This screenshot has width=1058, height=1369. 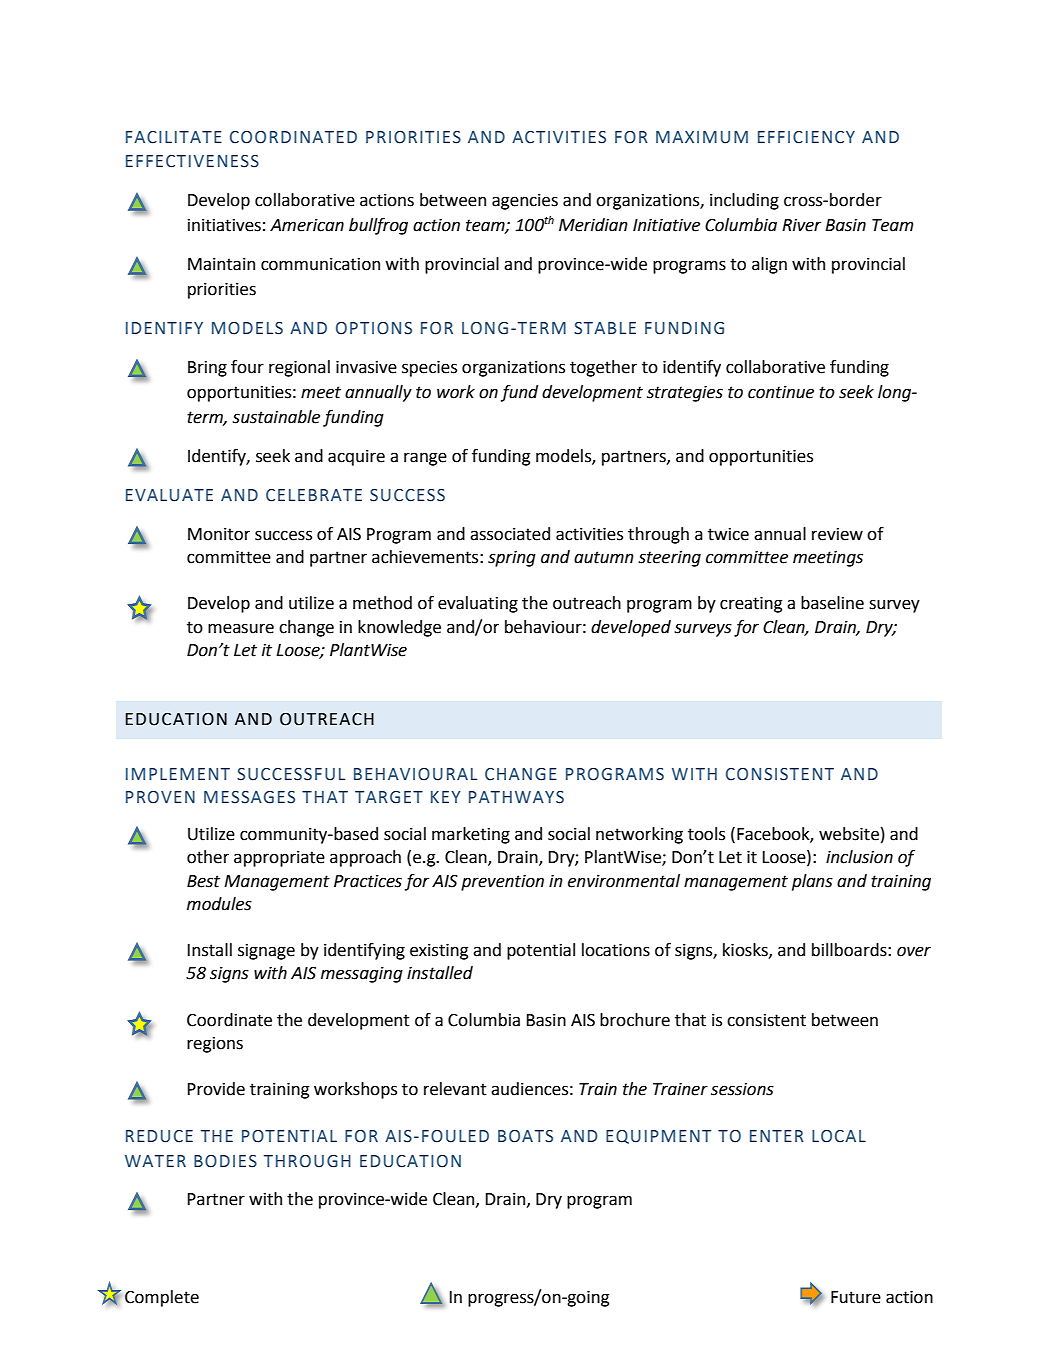 What do you see at coordinates (314, 495) in the screenshot?
I see `CELEBRATE` at bounding box center [314, 495].
